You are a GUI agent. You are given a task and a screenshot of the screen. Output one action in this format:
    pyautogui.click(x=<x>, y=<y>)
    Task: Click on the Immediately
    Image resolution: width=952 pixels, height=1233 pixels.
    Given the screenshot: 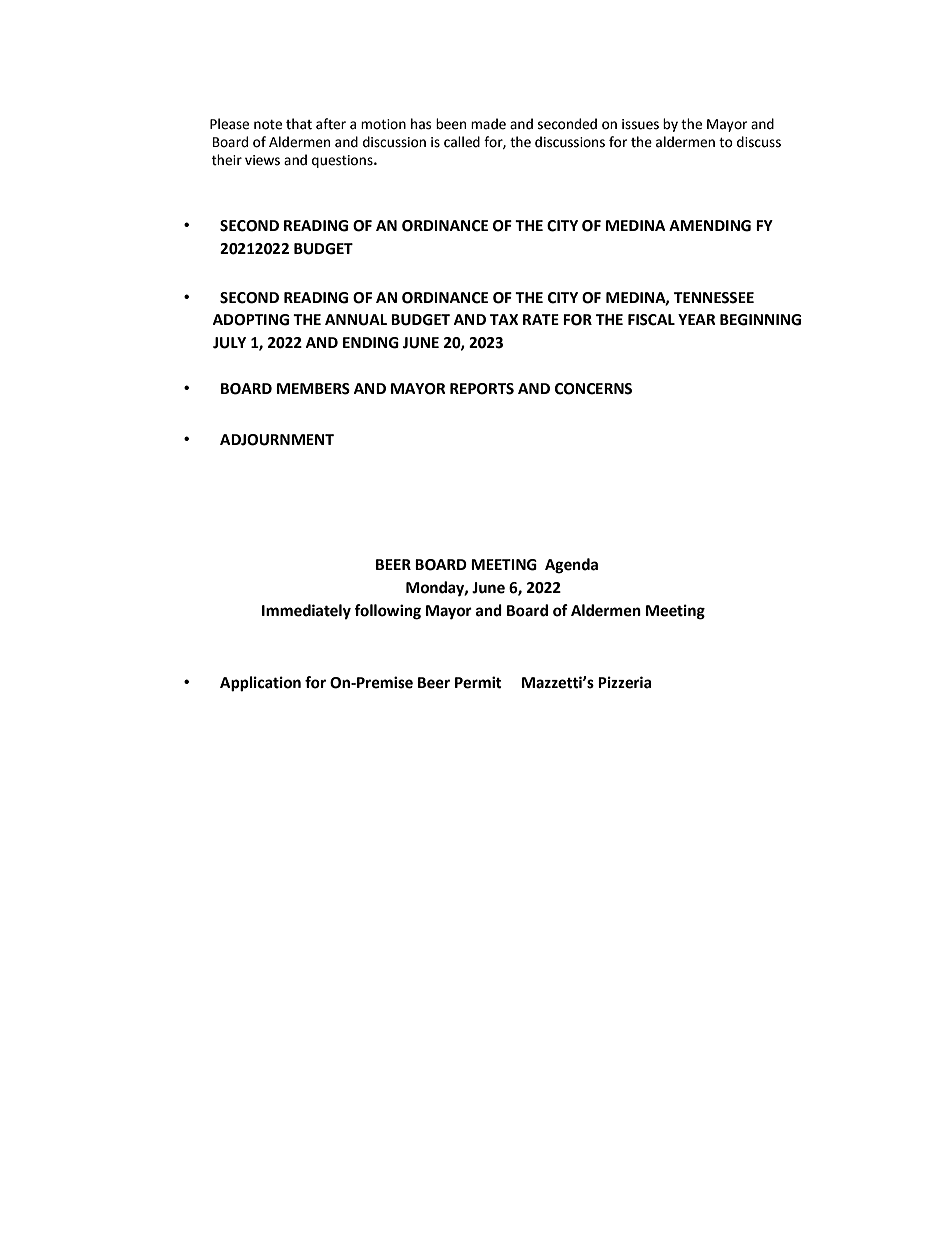 What is the action you would take?
    pyautogui.click(x=306, y=612)
